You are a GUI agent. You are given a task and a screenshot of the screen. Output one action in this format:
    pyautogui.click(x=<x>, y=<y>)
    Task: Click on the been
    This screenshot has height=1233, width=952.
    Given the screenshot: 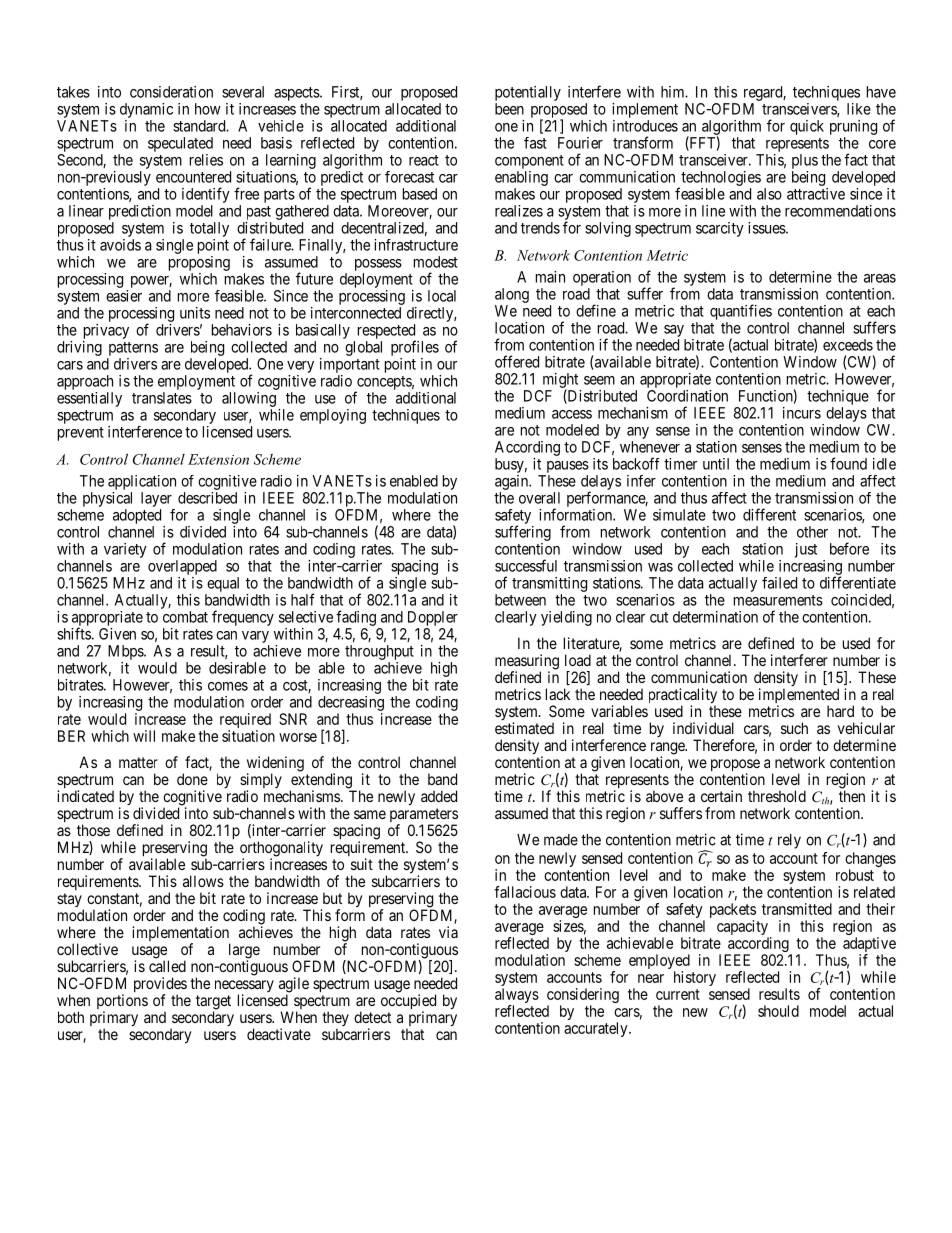 What is the action you would take?
    pyautogui.click(x=509, y=109)
